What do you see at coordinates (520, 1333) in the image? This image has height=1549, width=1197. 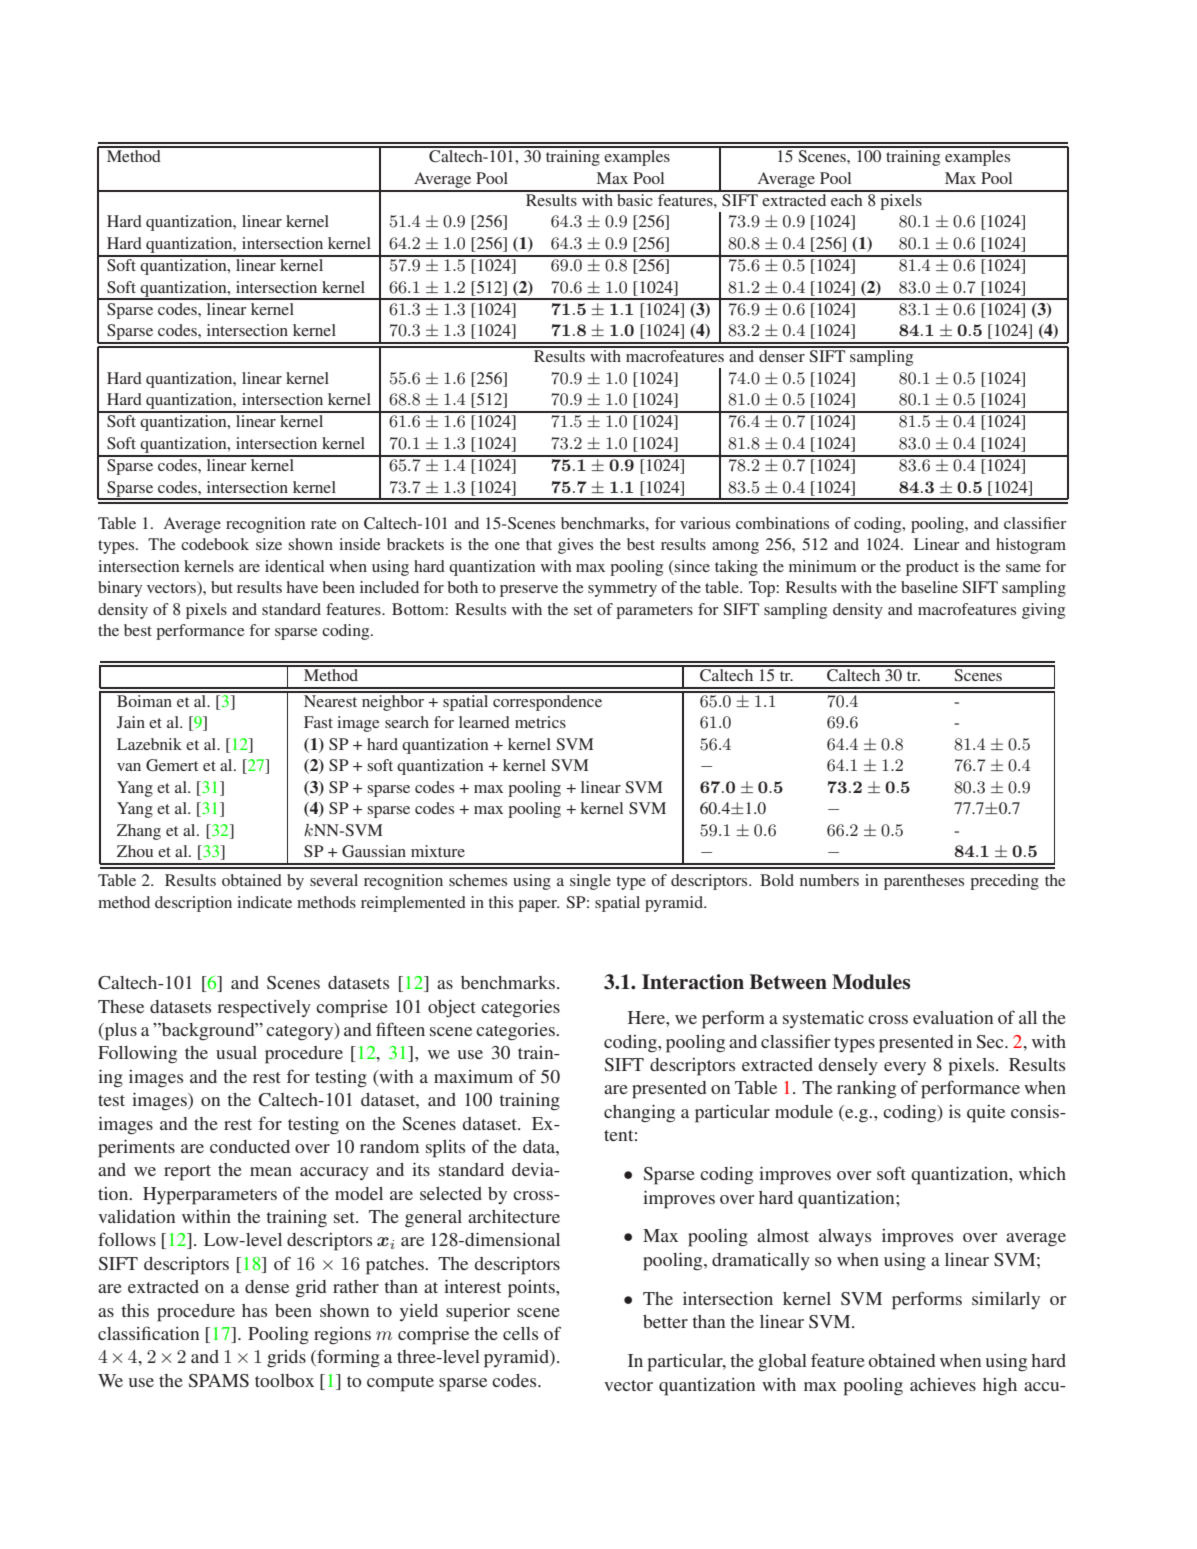 I see `cells` at bounding box center [520, 1333].
